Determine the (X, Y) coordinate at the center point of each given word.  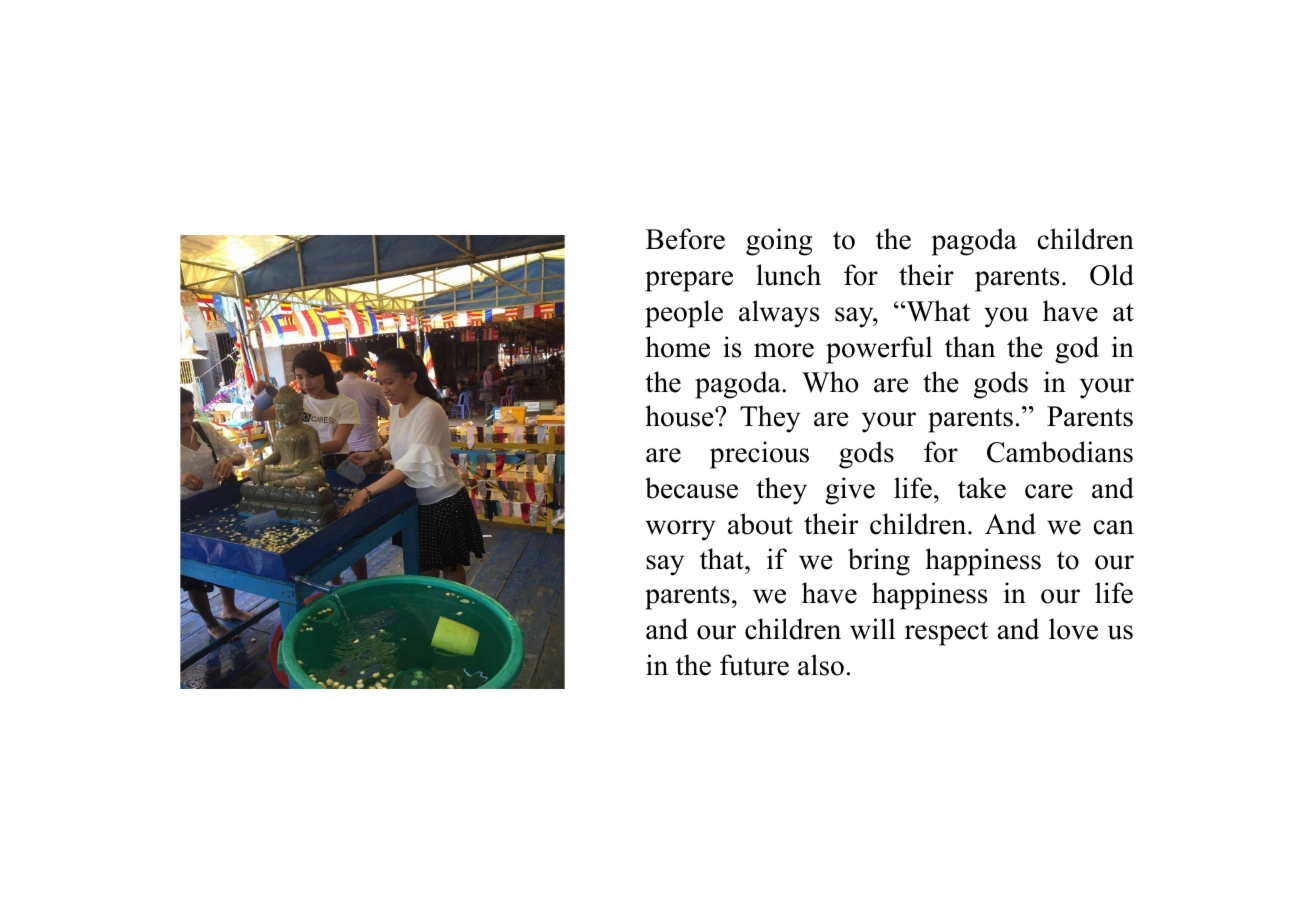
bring (879, 562)
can (1113, 527)
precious (759, 455)
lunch (788, 275)
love (1073, 629)
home (677, 347)
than (970, 347)
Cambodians (1060, 452)
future (754, 665)
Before (685, 239)
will (872, 629)
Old (1112, 275)
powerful (879, 350)
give (850, 491)
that (723, 559)
